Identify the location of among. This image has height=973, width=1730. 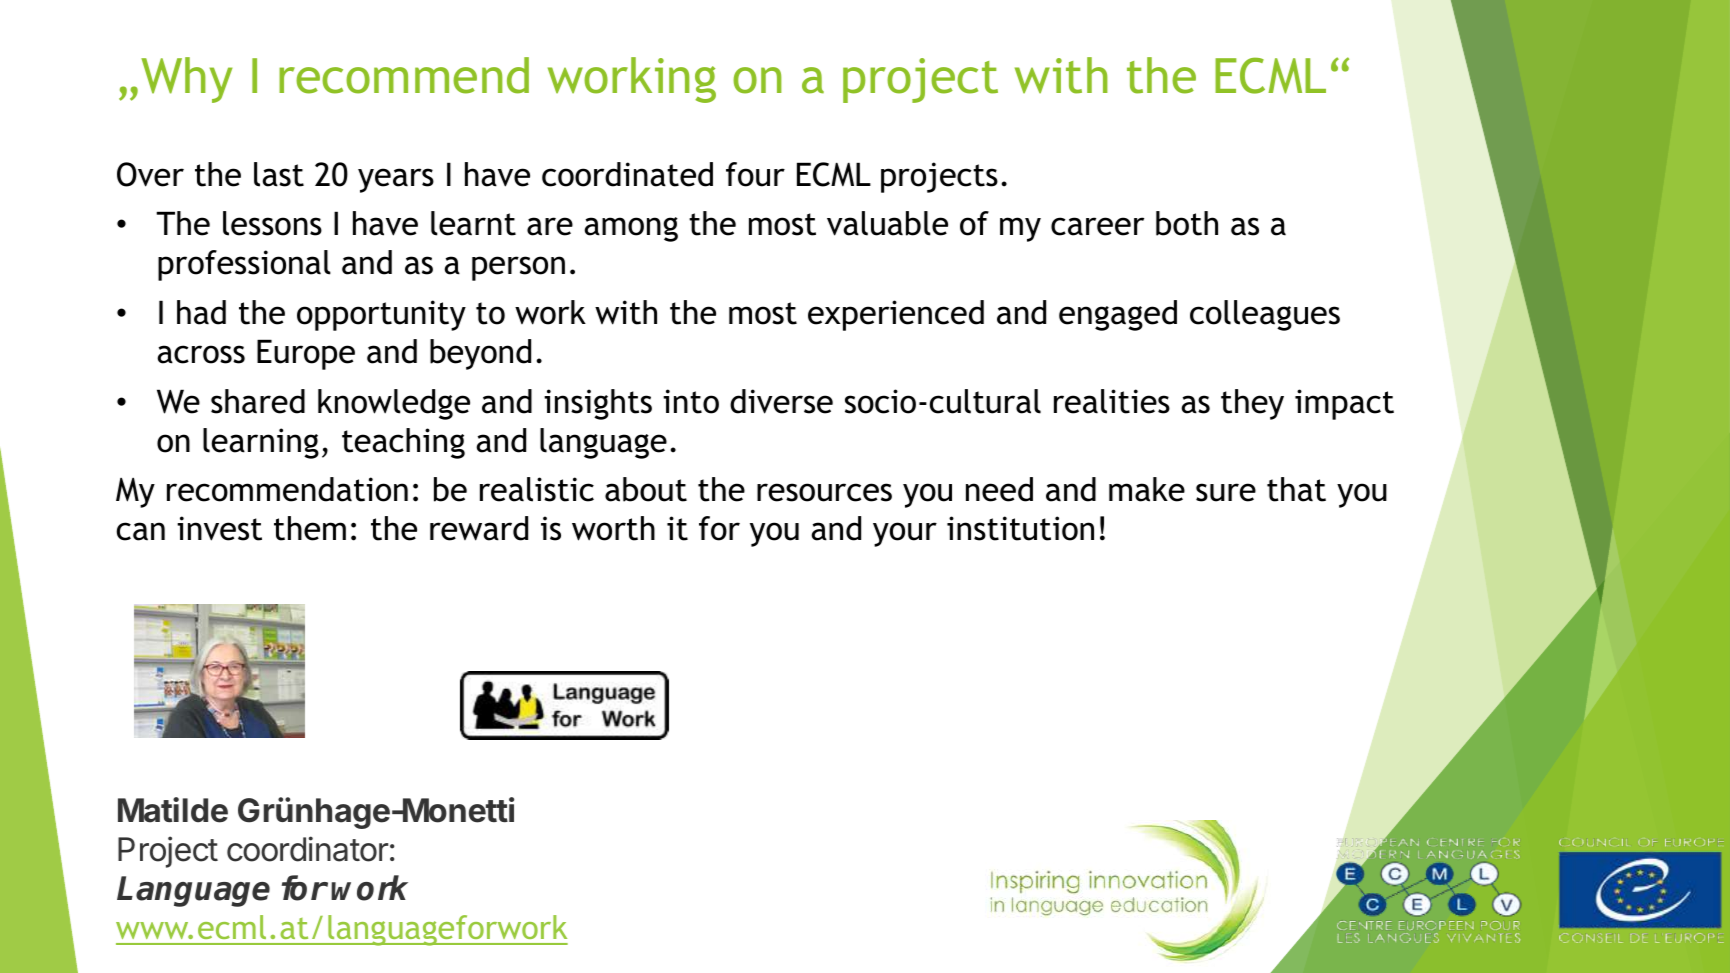
(631, 229).
